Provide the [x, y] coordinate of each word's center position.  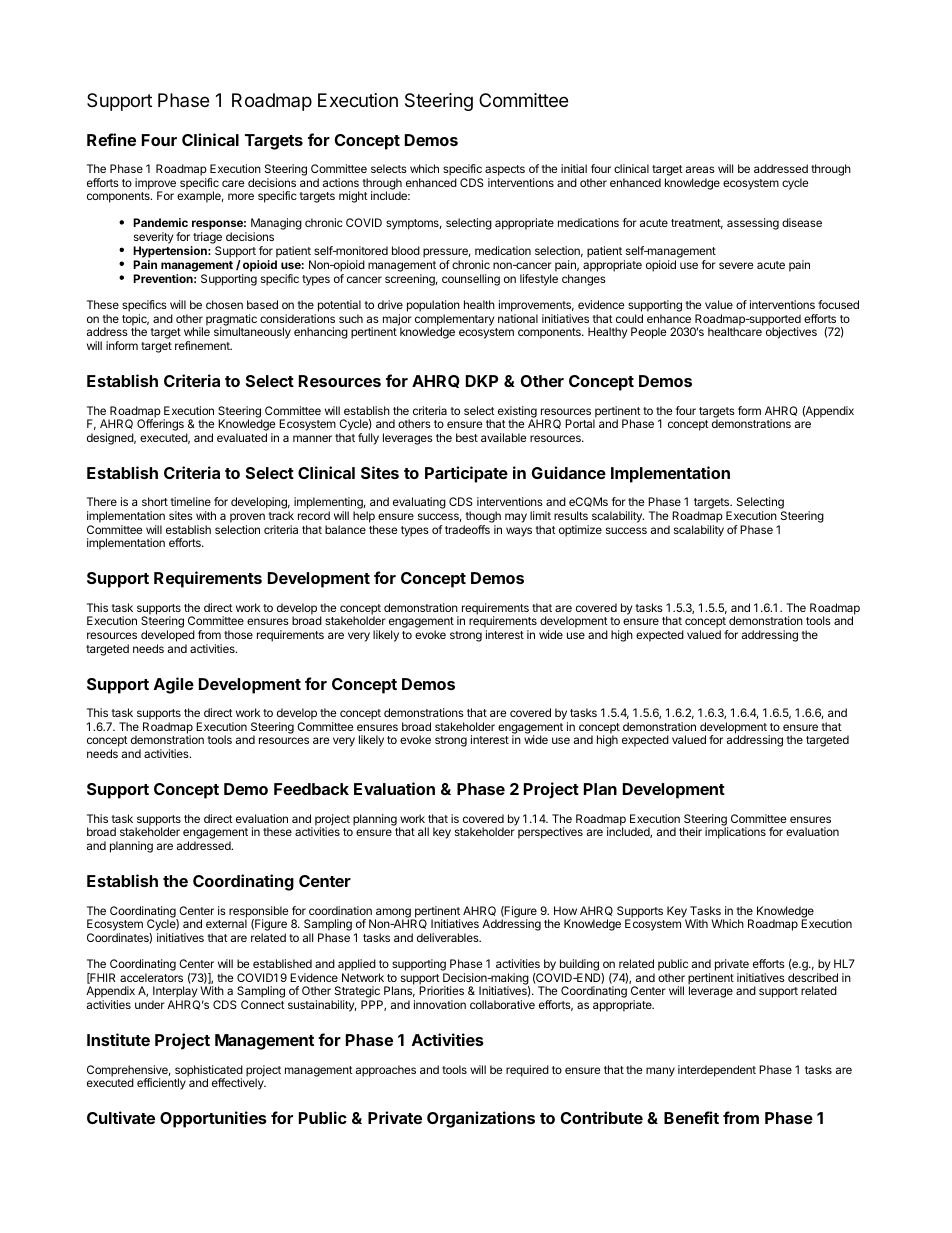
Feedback [311, 789]
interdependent [717, 1071]
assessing [753, 224]
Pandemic [160, 222]
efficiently [161, 1084]
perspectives [550, 833]
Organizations [481, 1119]
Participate [466, 474]
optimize [580, 531]
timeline [191, 501]
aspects [505, 172]
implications [735, 833]
